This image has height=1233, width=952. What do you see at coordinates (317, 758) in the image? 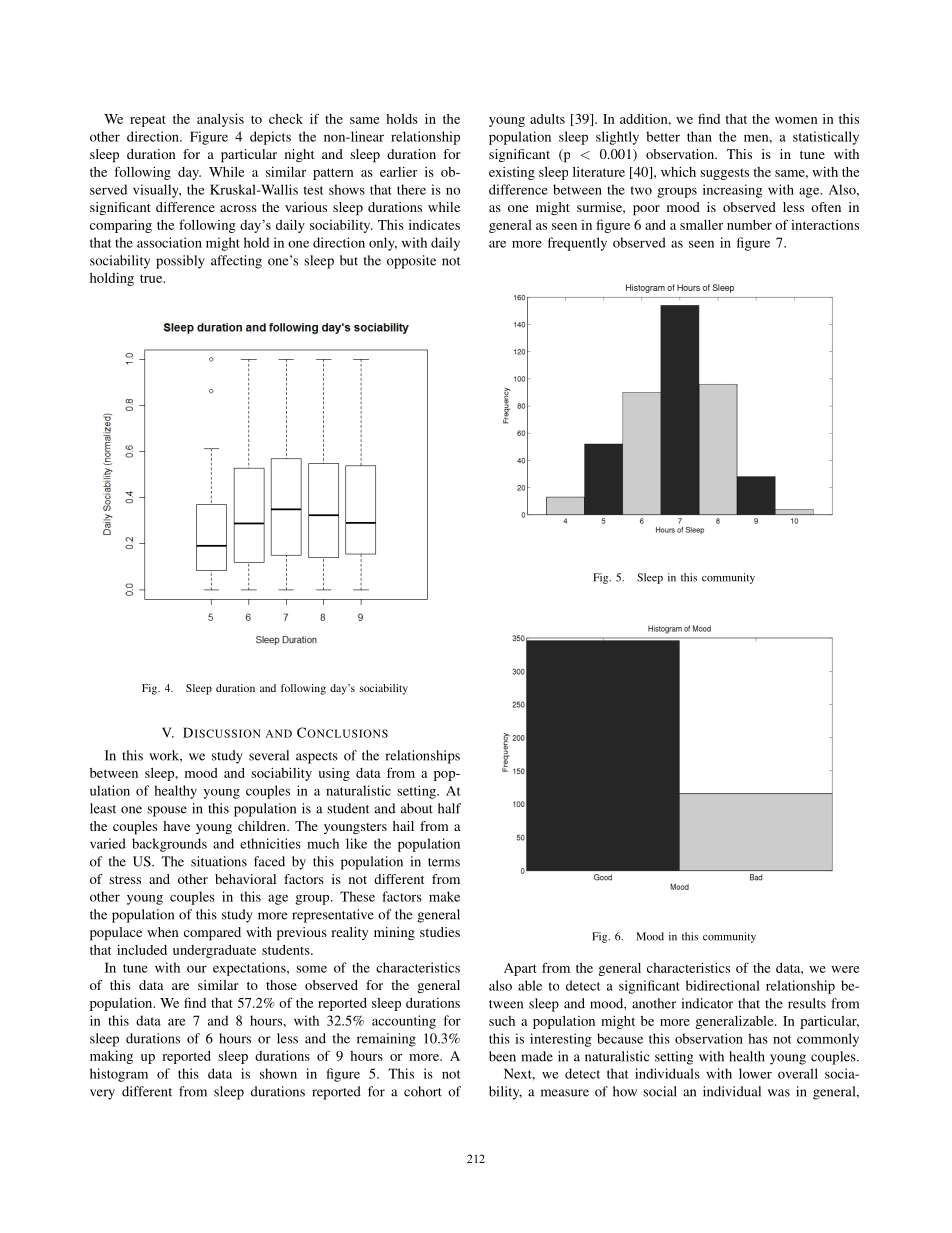
I see `aspects` at bounding box center [317, 758].
